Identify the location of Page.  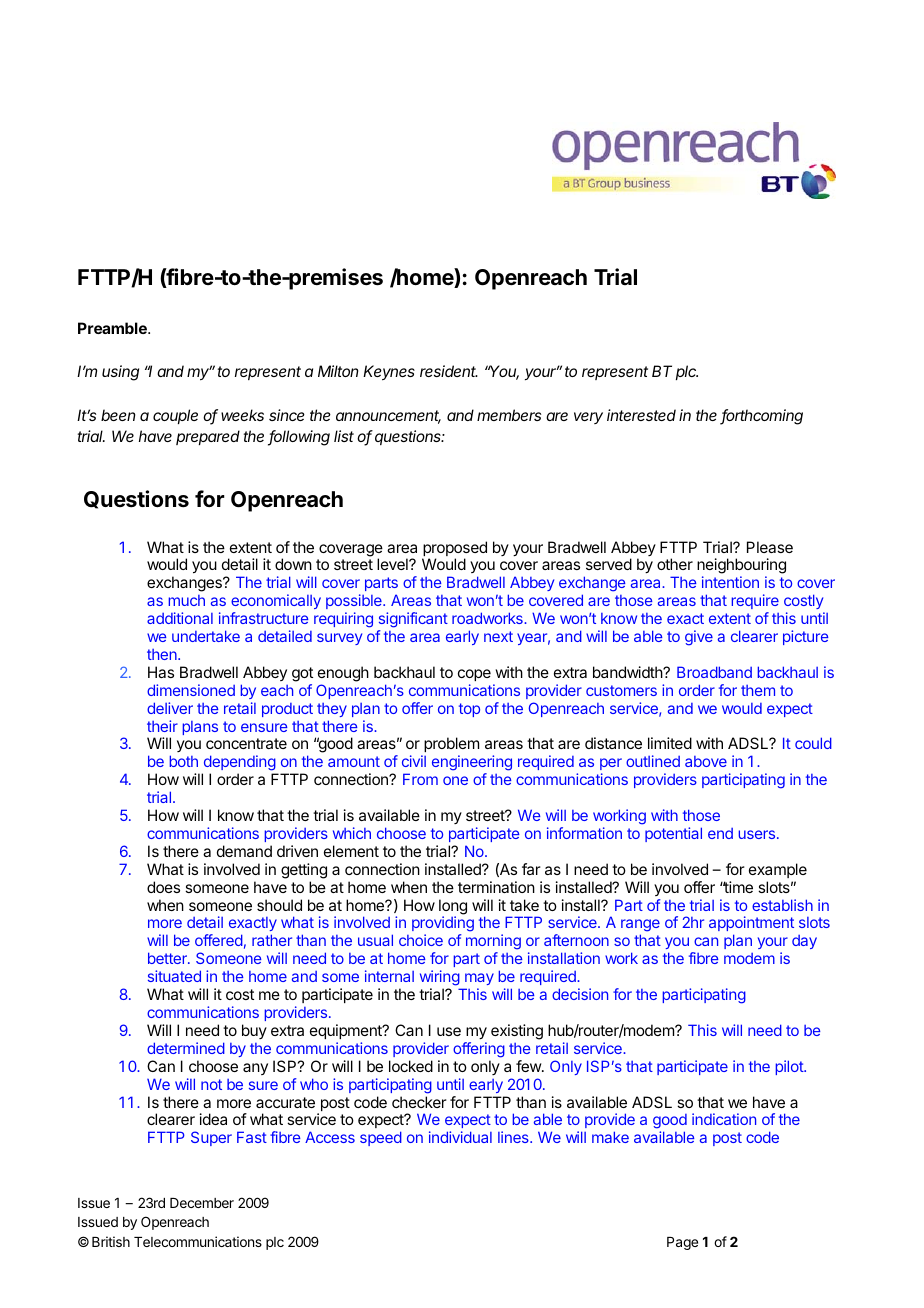
(682, 1243).
